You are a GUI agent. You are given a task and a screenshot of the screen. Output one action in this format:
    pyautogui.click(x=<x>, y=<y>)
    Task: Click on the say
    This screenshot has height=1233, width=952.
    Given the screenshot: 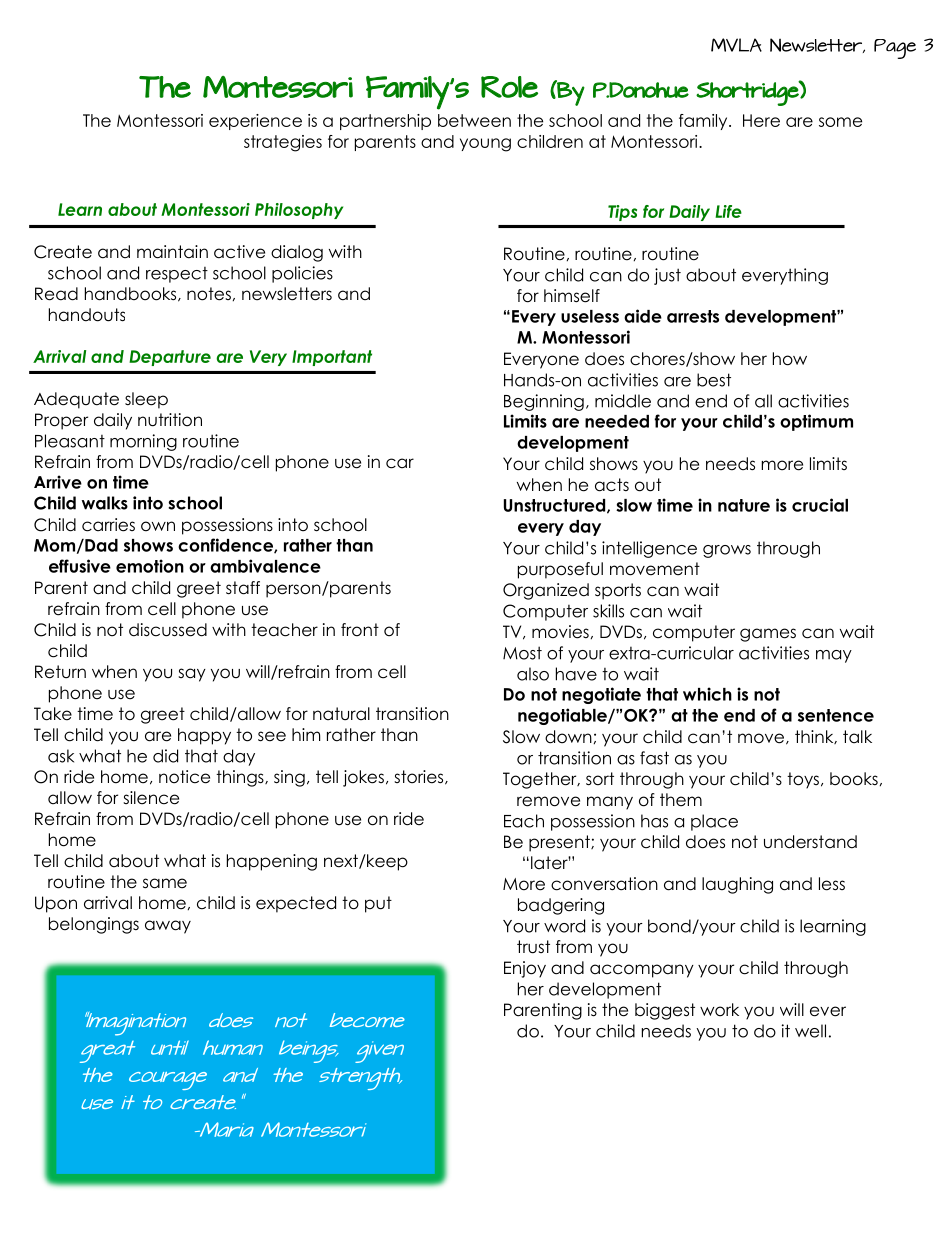 What is the action you would take?
    pyautogui.click(x=192, y=675)
